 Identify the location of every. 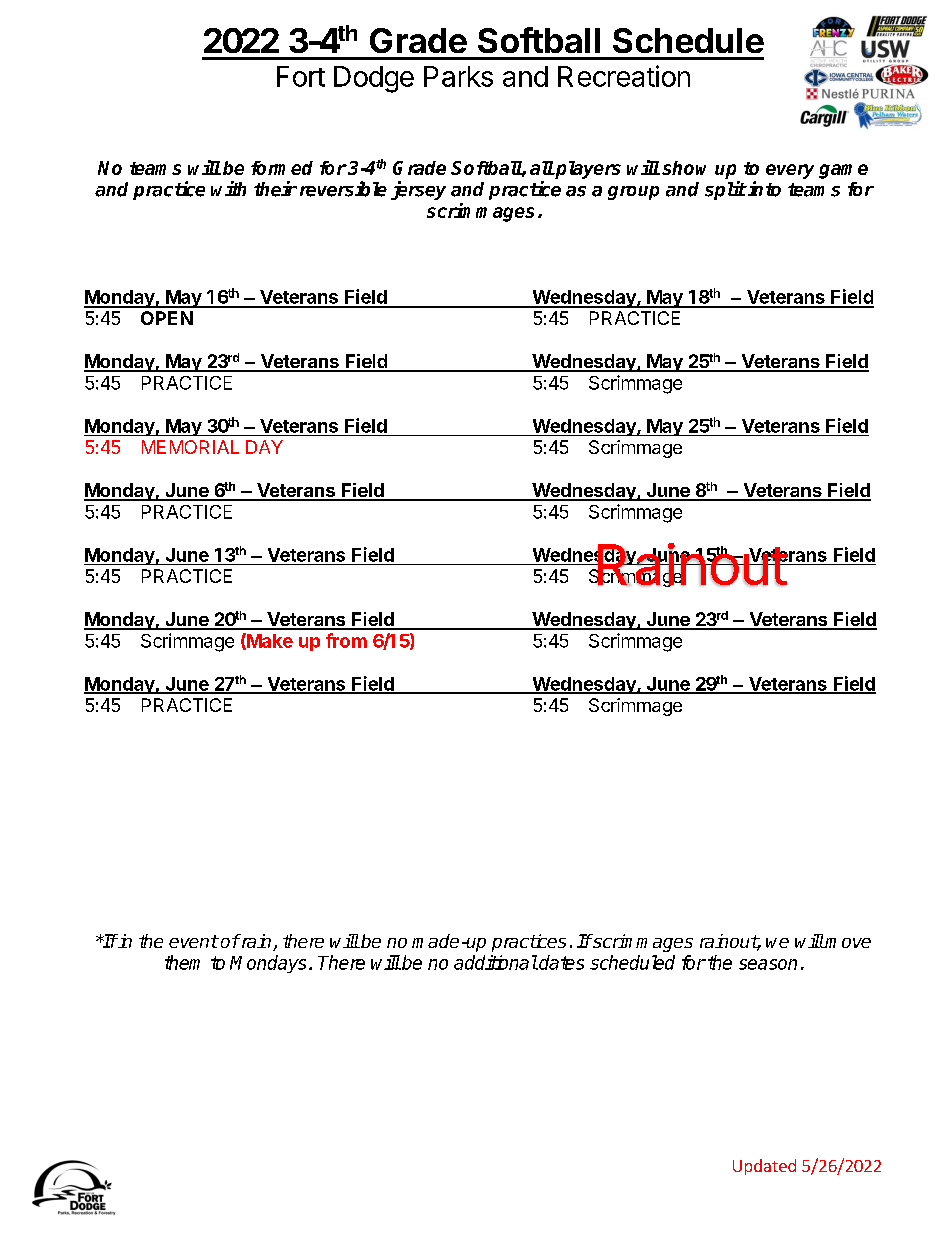
(790, 171).
